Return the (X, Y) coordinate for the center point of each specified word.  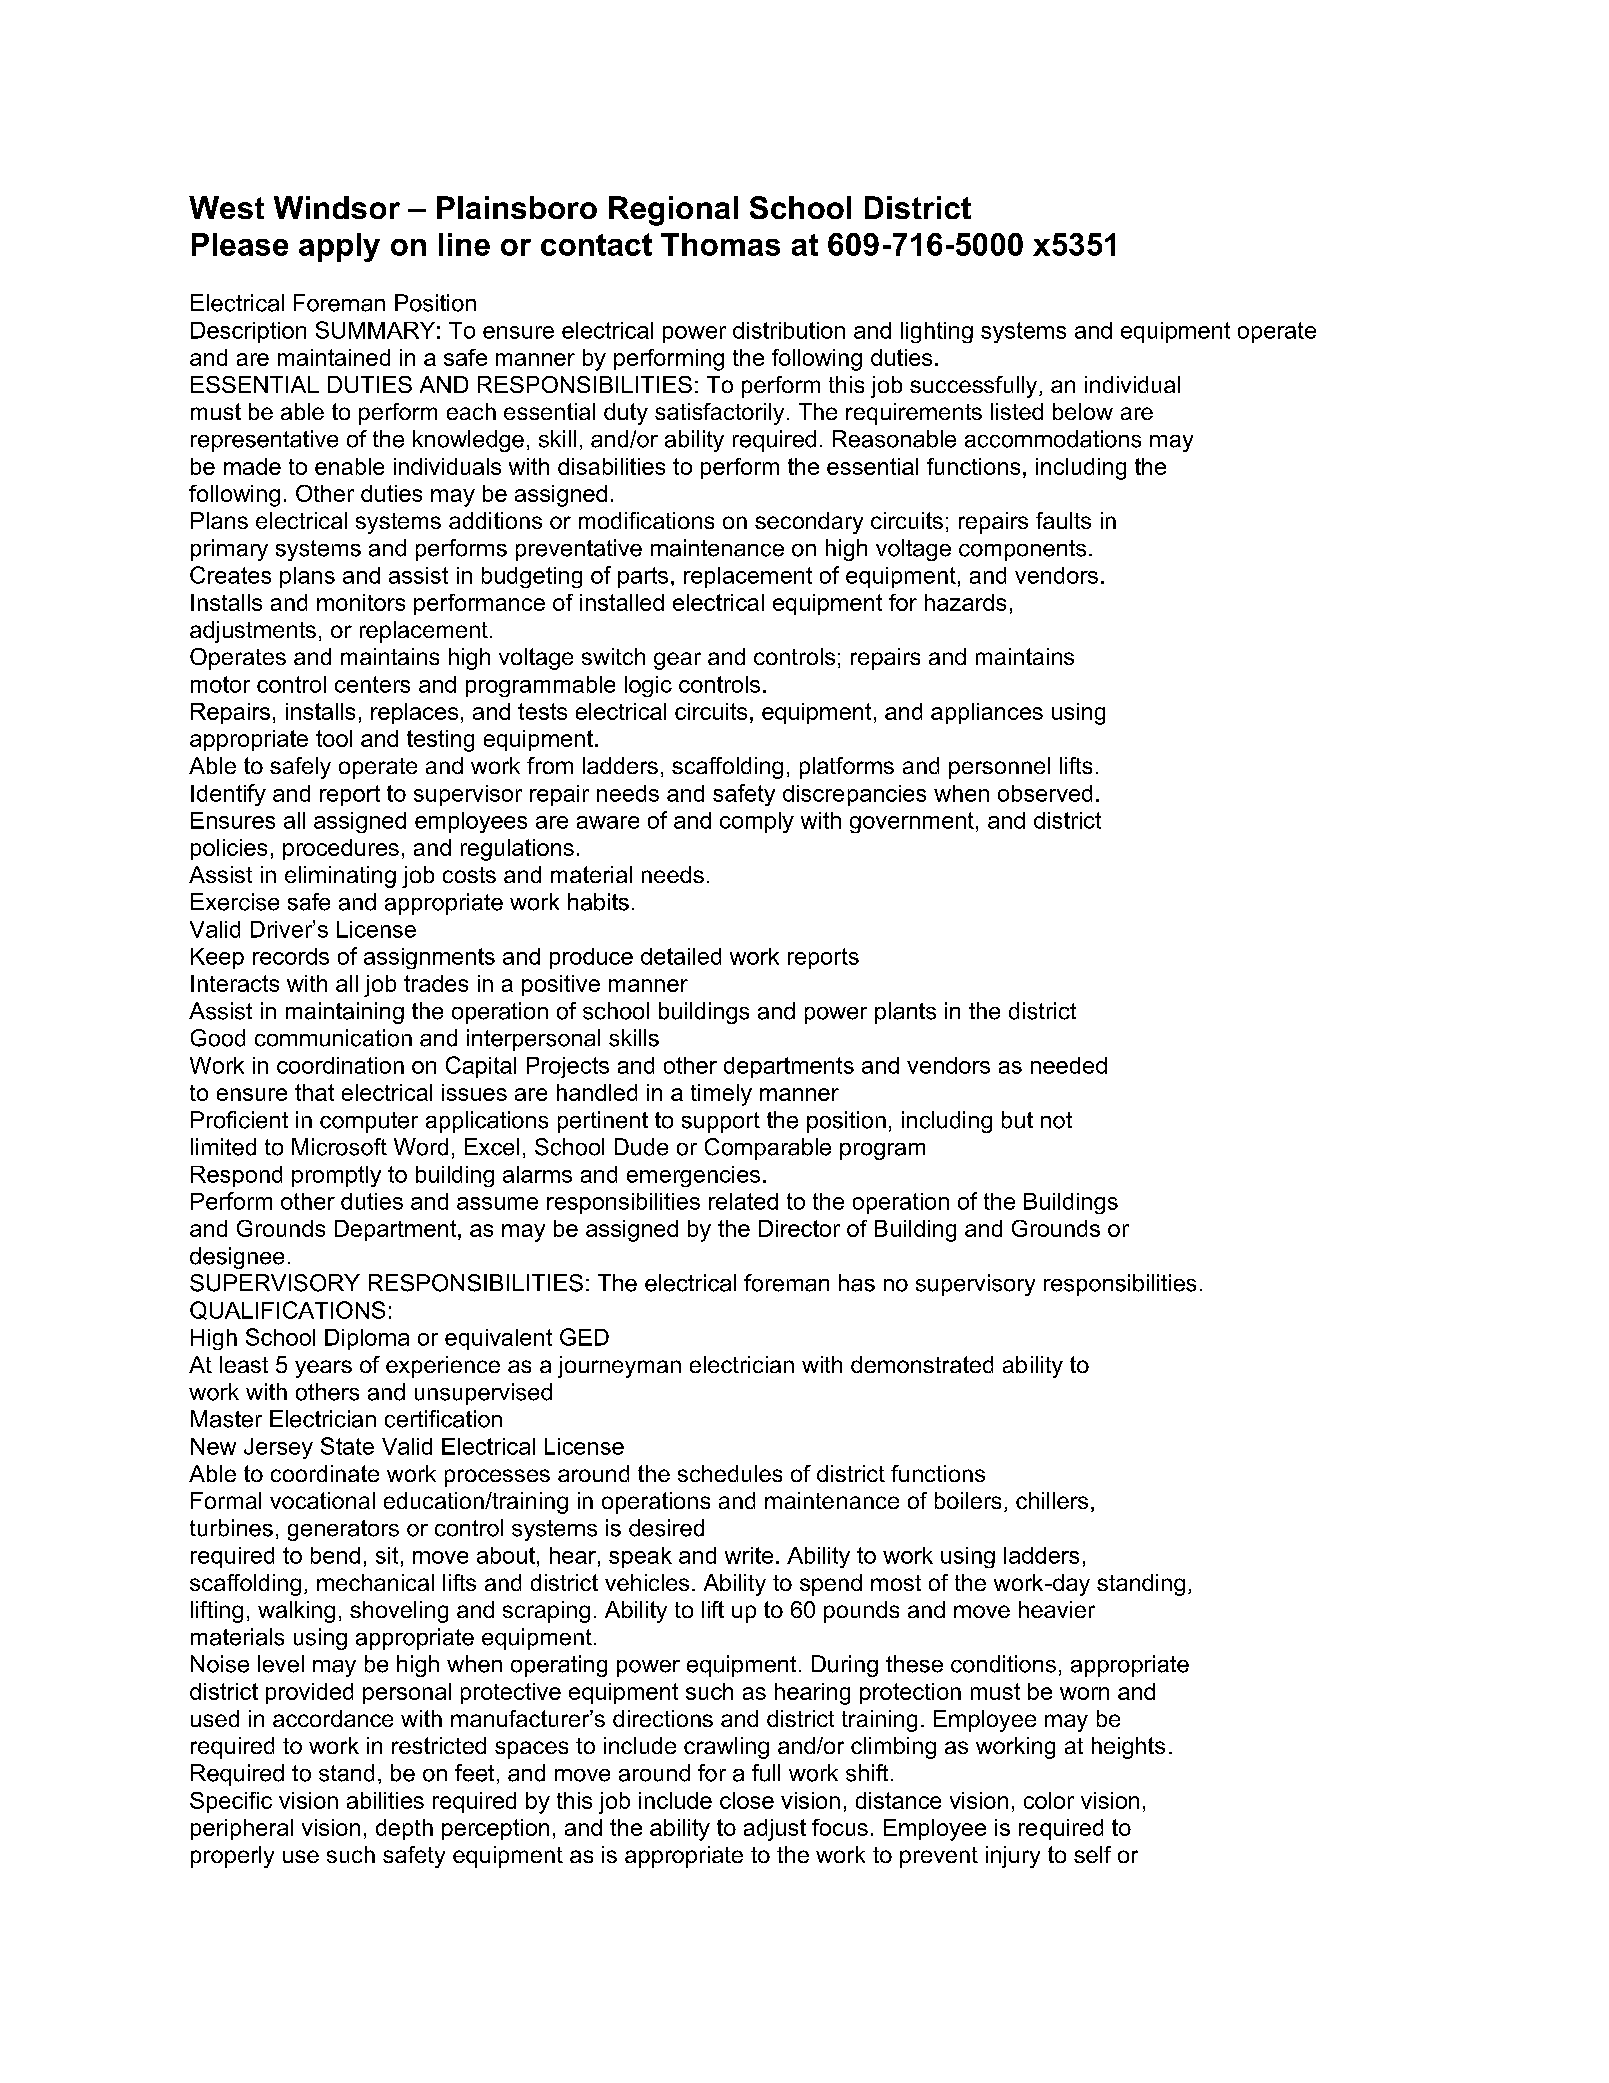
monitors (361, 602)
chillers (1052, 1500)
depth (404, 1829)
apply (339, 247)
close (747, 1800)
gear (677, 661)
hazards (965, 602)
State (347, 1446)
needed (1069, 1065)
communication (333, 1038)
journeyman (619, 1367)
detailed (681, 956)
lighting (937, 332)
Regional (673, 211)
